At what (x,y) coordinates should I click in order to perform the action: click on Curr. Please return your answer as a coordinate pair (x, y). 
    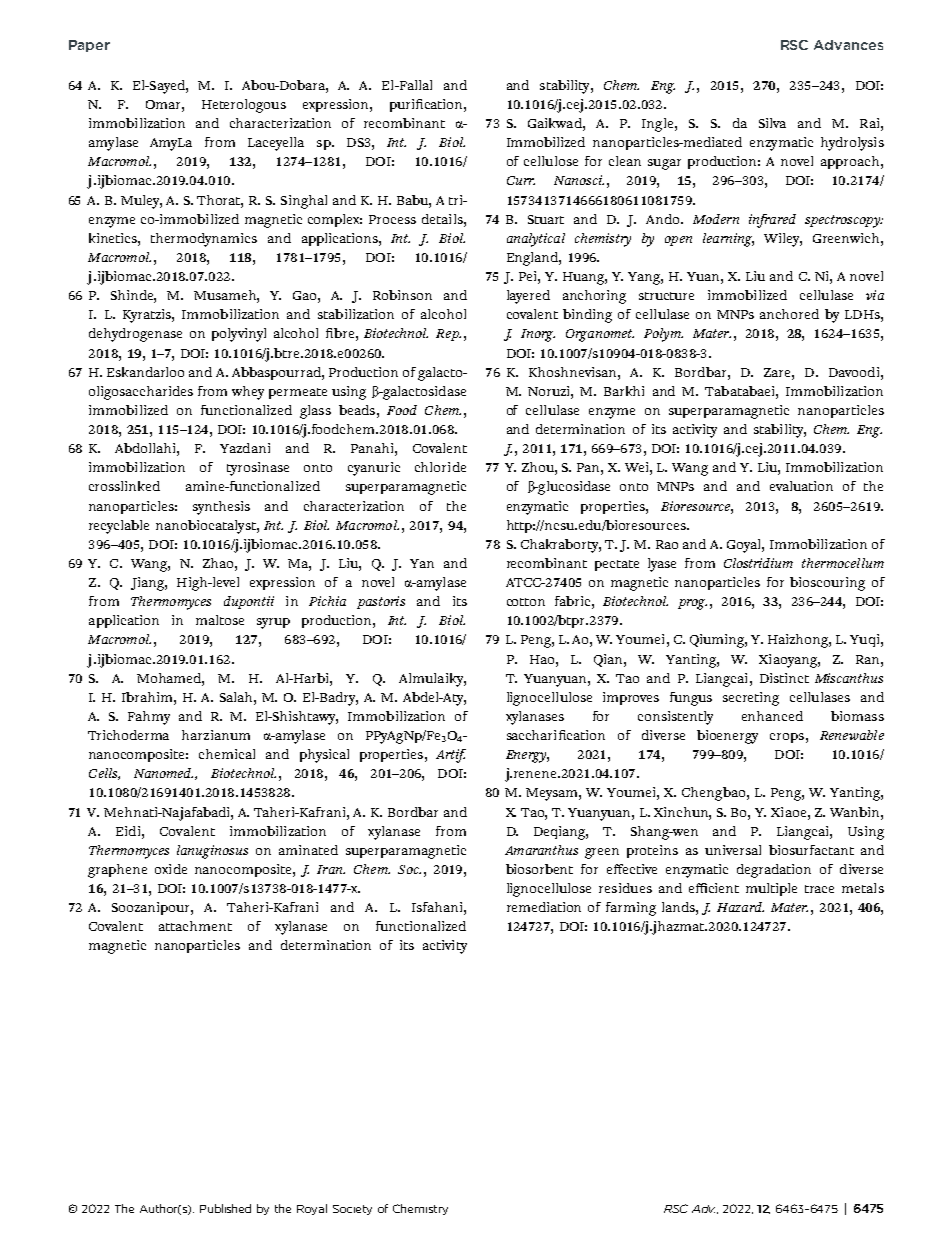
    Looking at the image, I should click on (521, 180).
